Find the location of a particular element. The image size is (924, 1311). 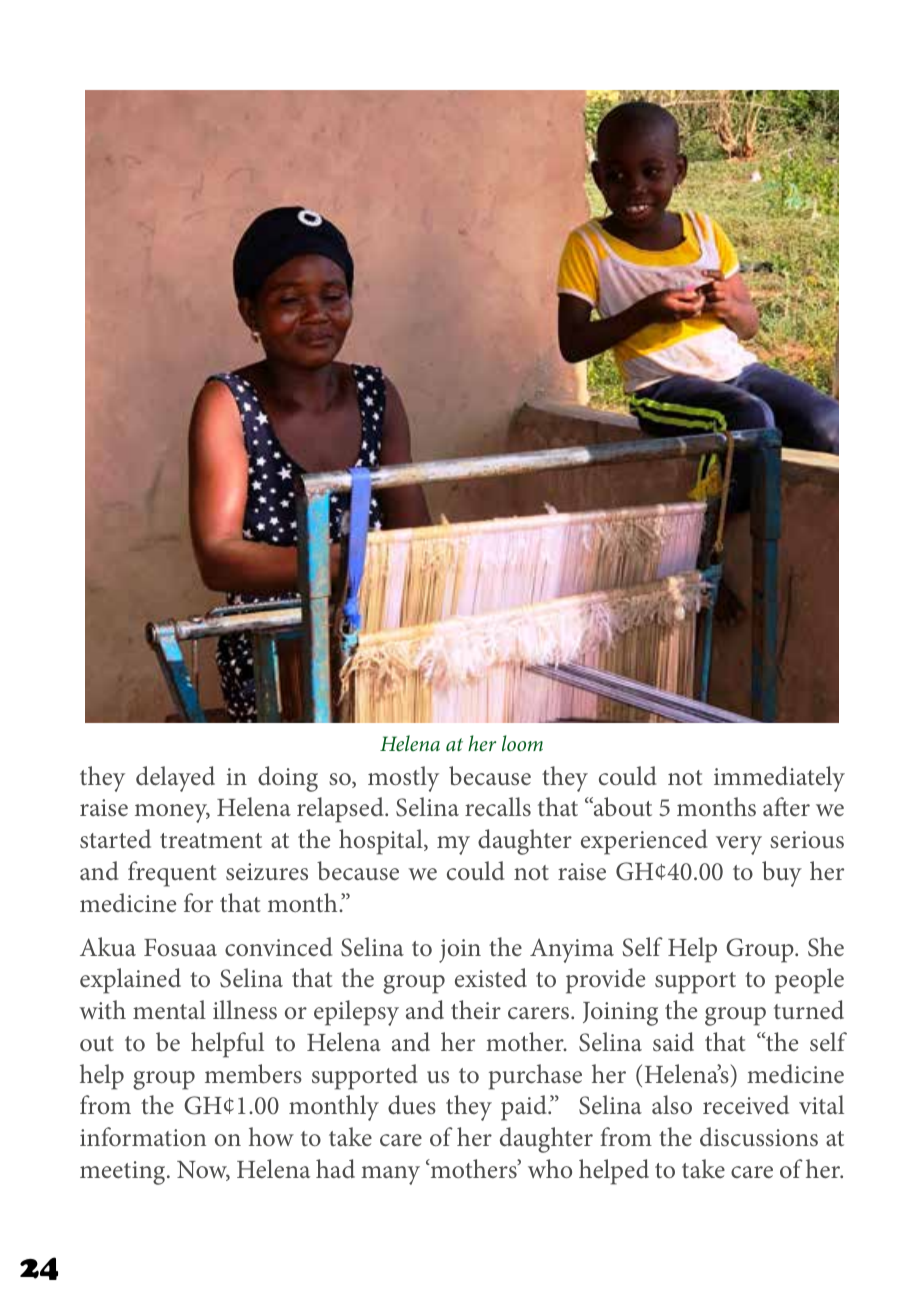

delayed is located at coordinates (175, 779).
